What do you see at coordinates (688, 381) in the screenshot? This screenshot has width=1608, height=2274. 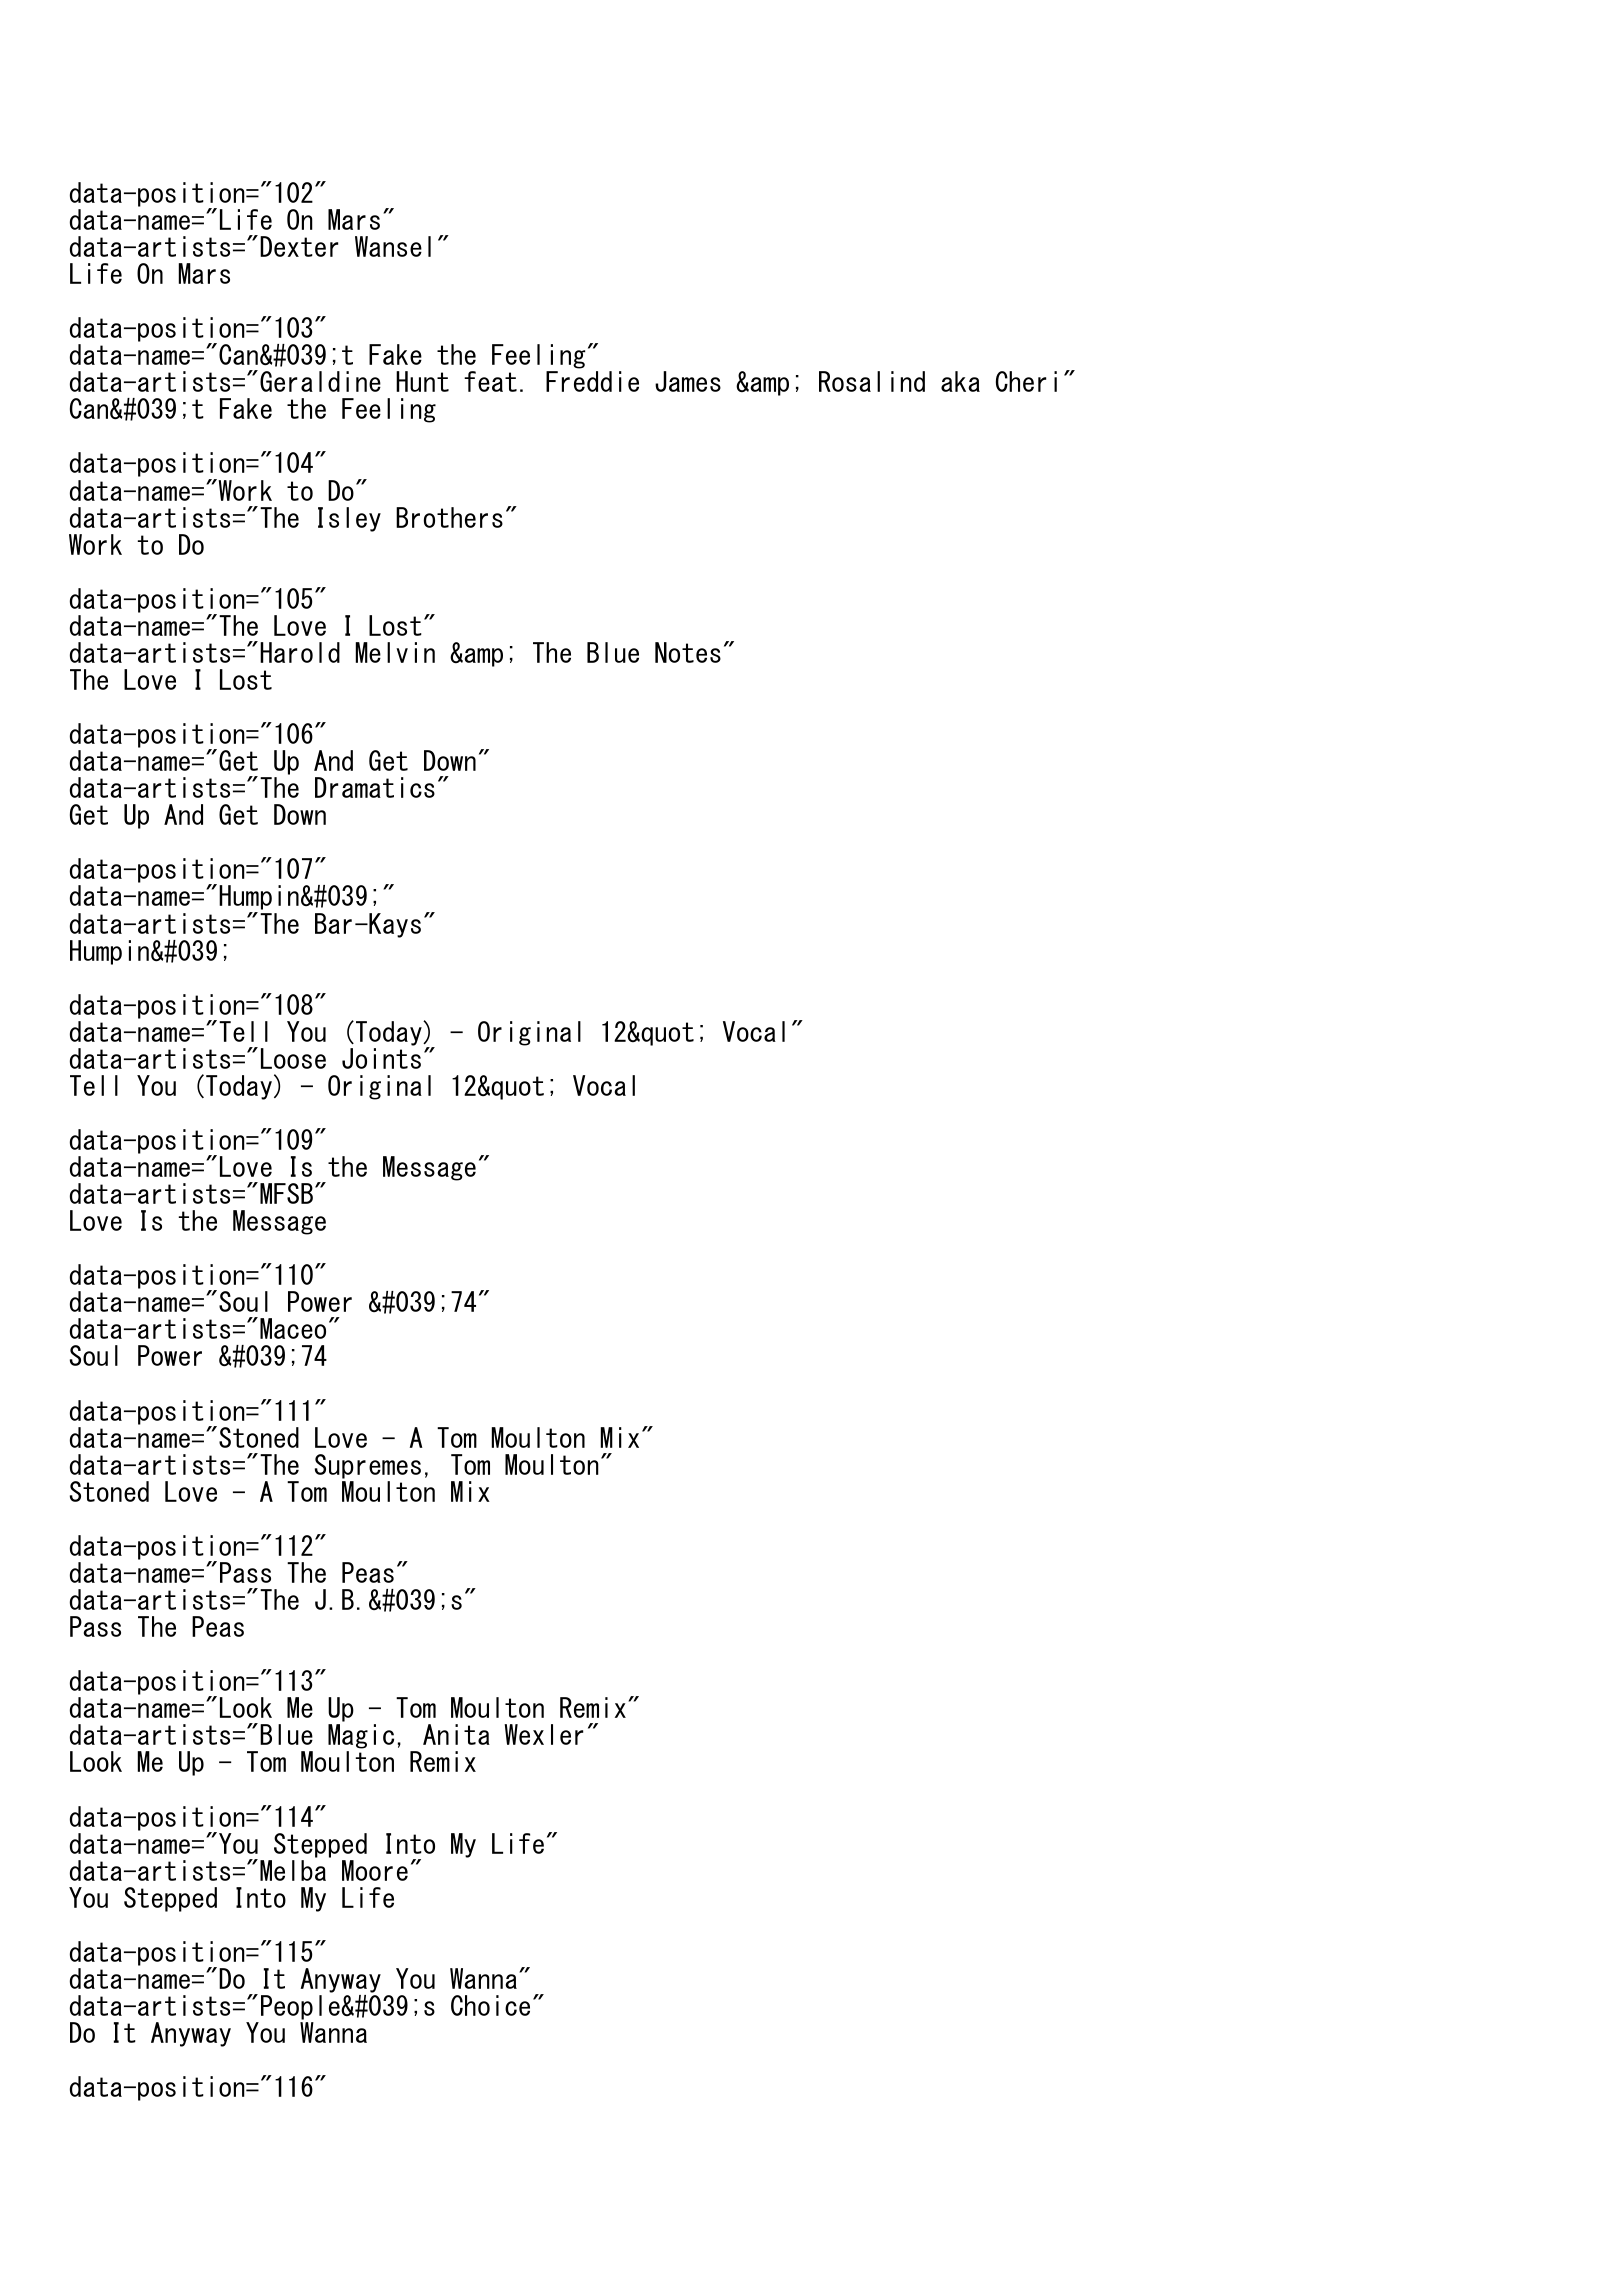 I see `James` at bounding box center [688, 381].
